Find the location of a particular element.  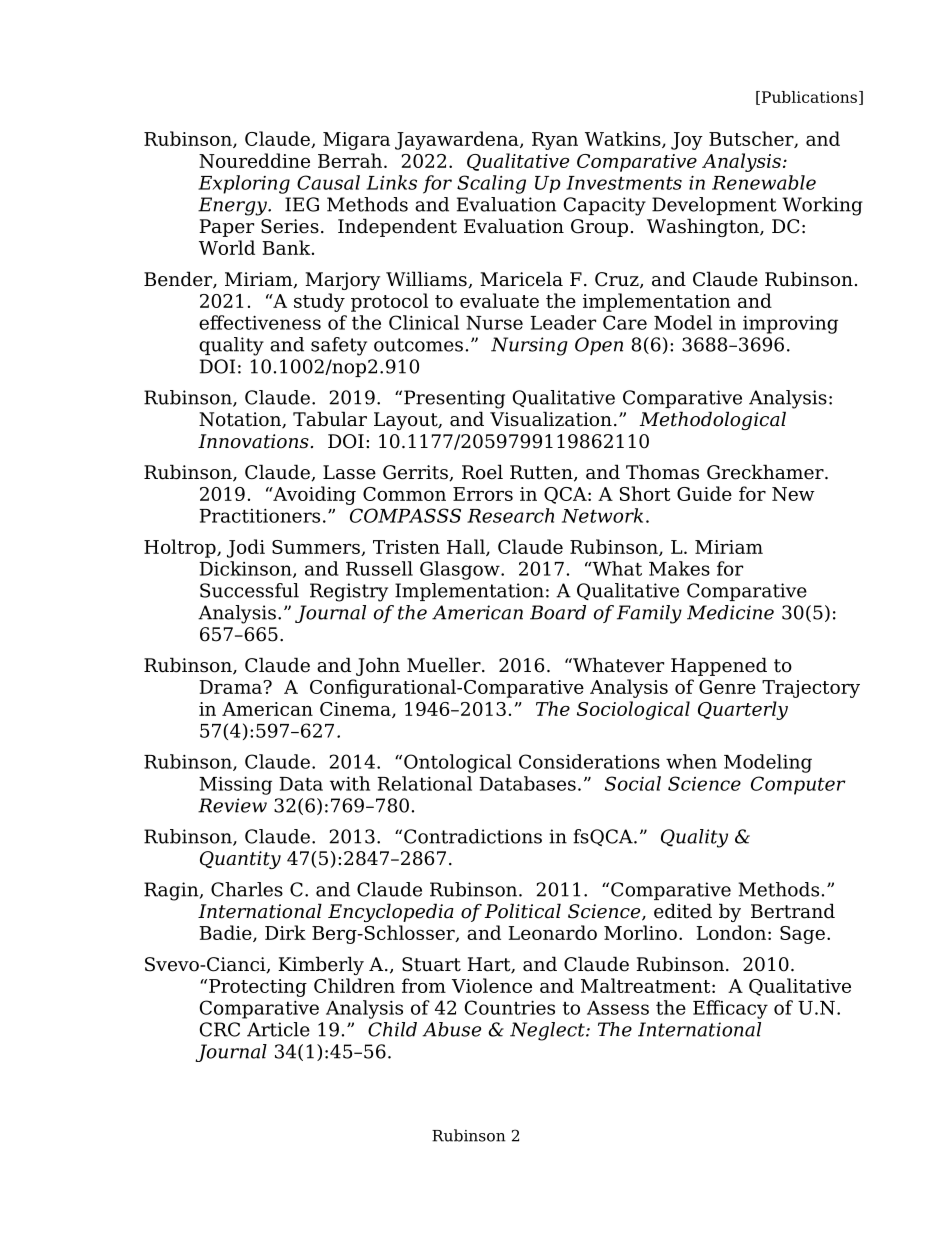

Ryan is located at coordinates (555, 141).
